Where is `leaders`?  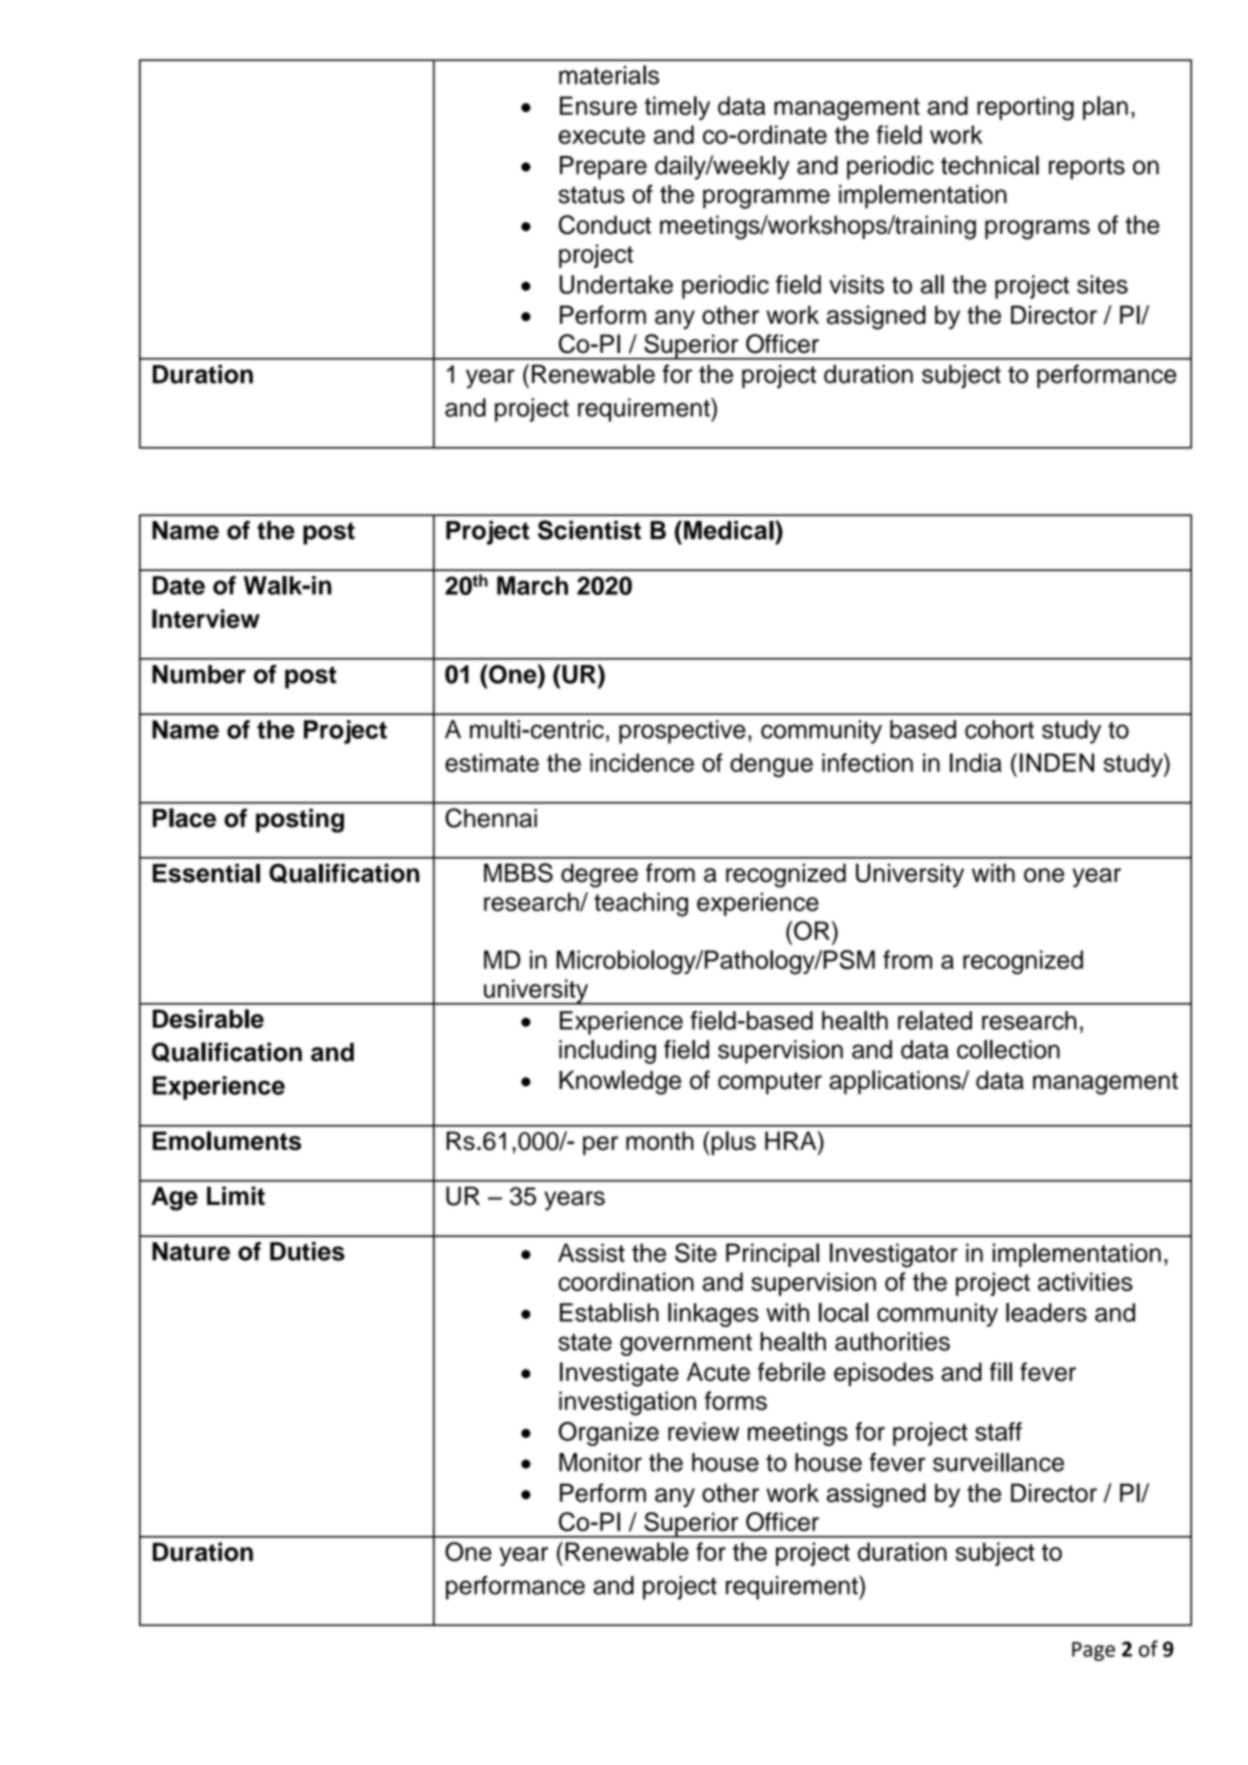 leaders is located at coordinates (1046, 1312).
